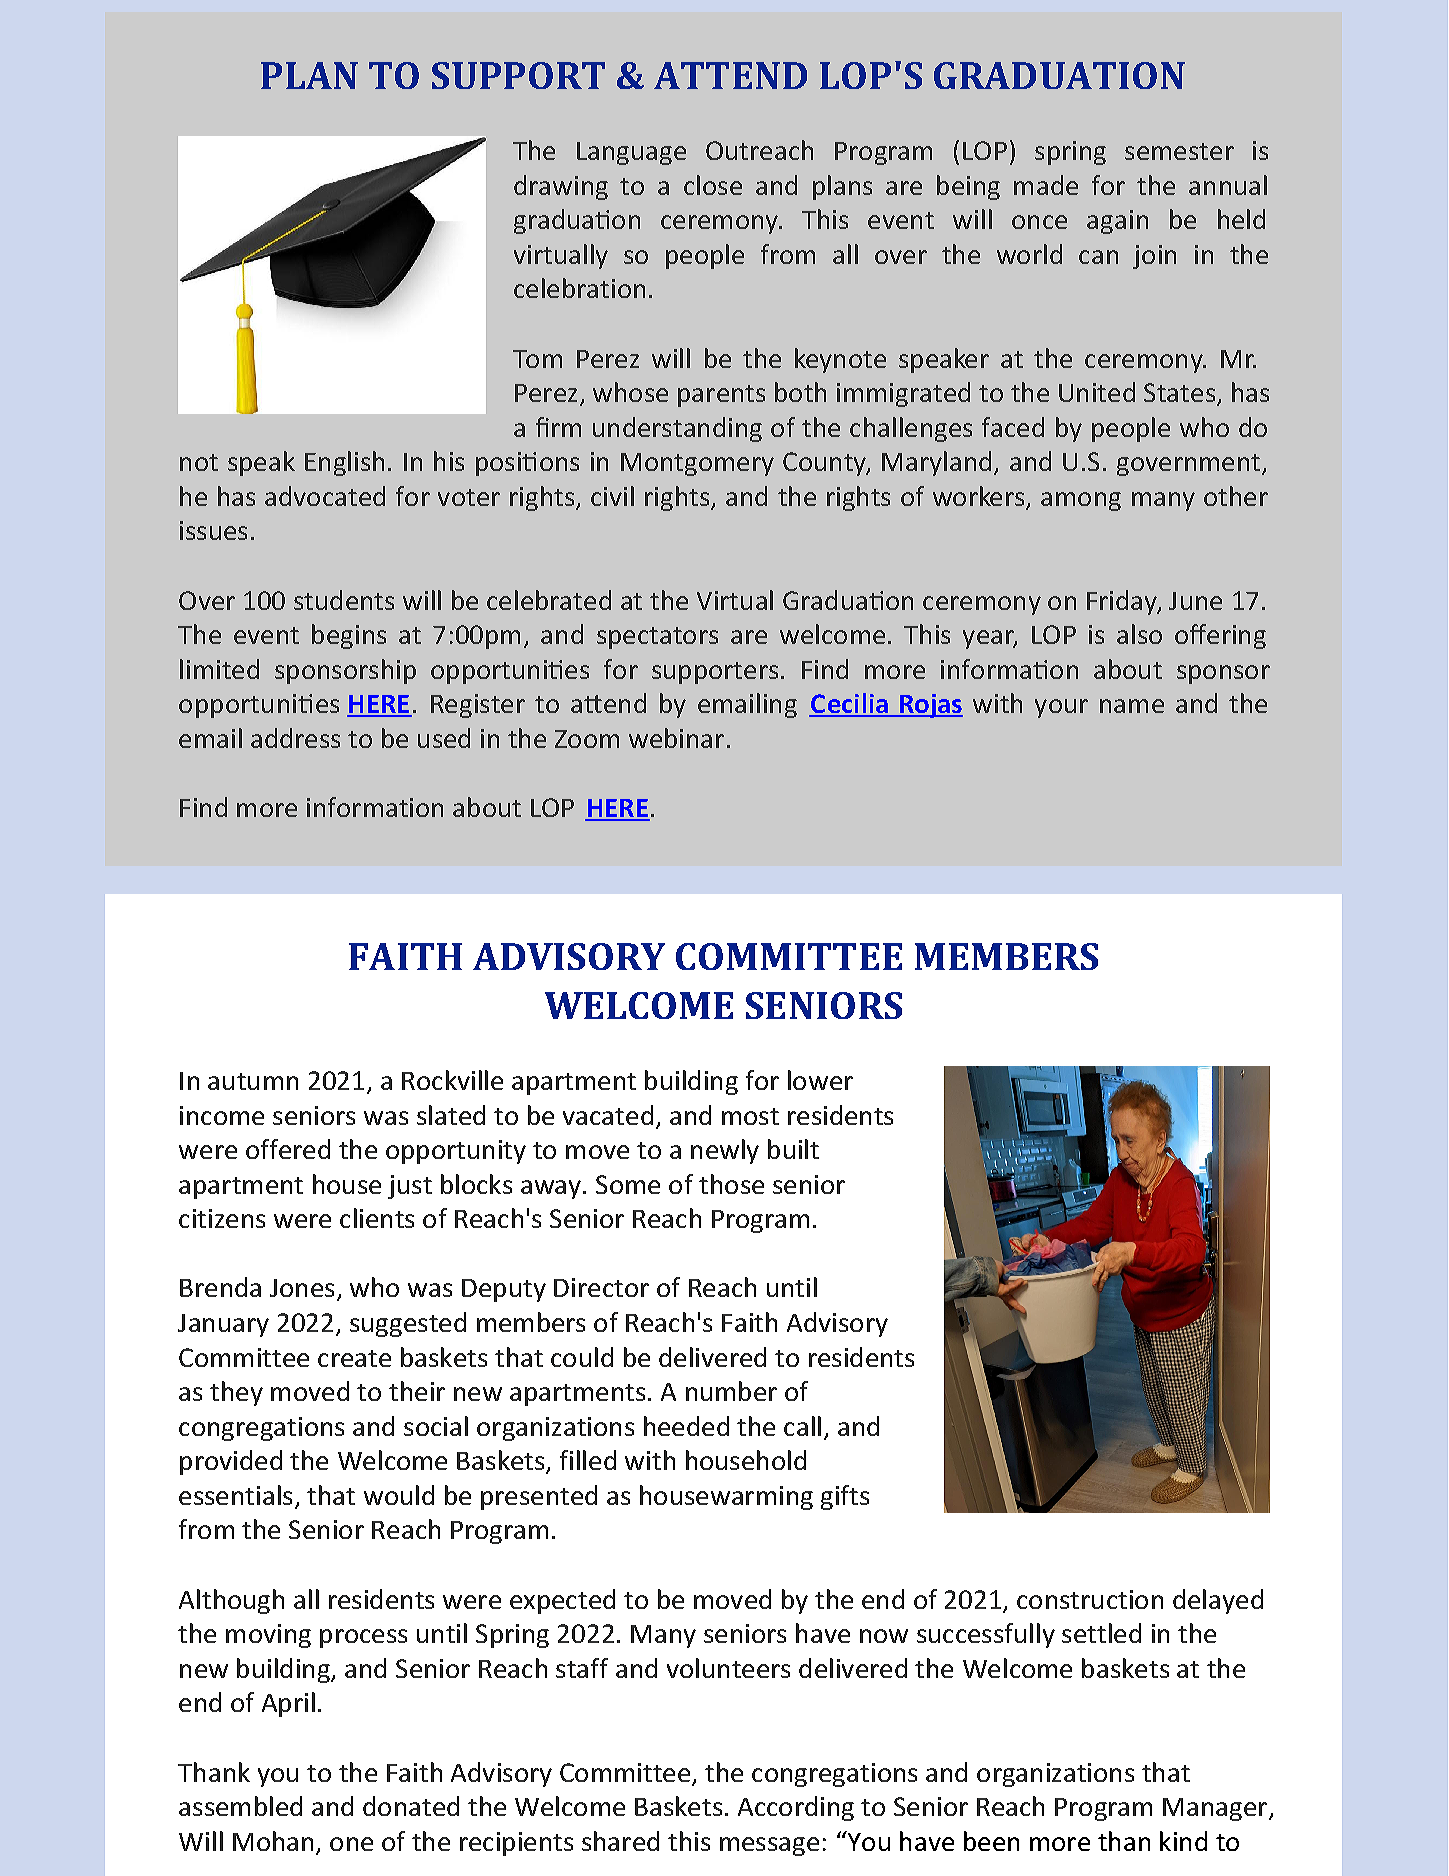 The height and width of the screenshot is (1876, 1449). I want to click on ATTEND, so click(730, 75).
